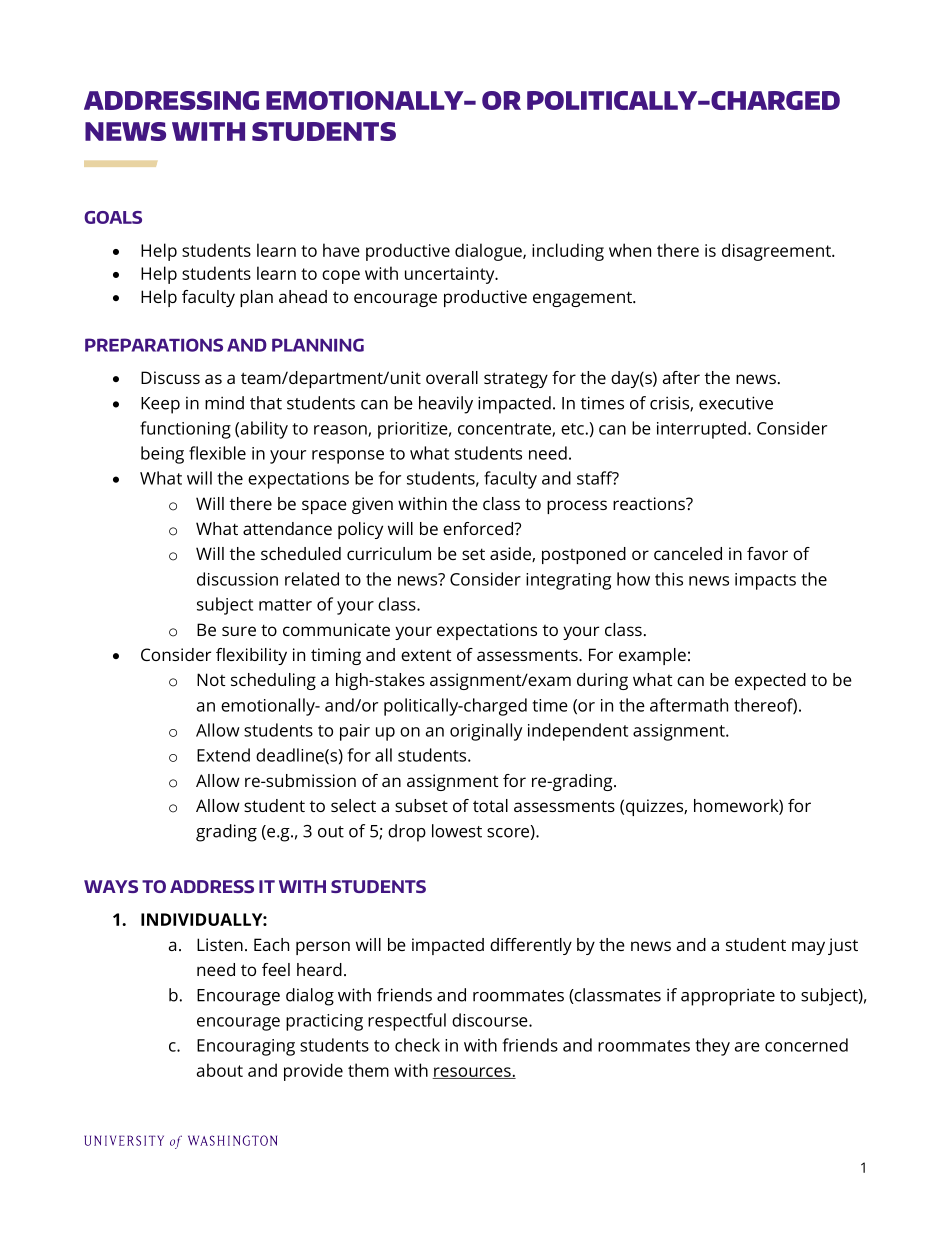 This document has width=952, height=1233. Describe the element at coordinates (490, 805) in the document. I see `total` at that location.
